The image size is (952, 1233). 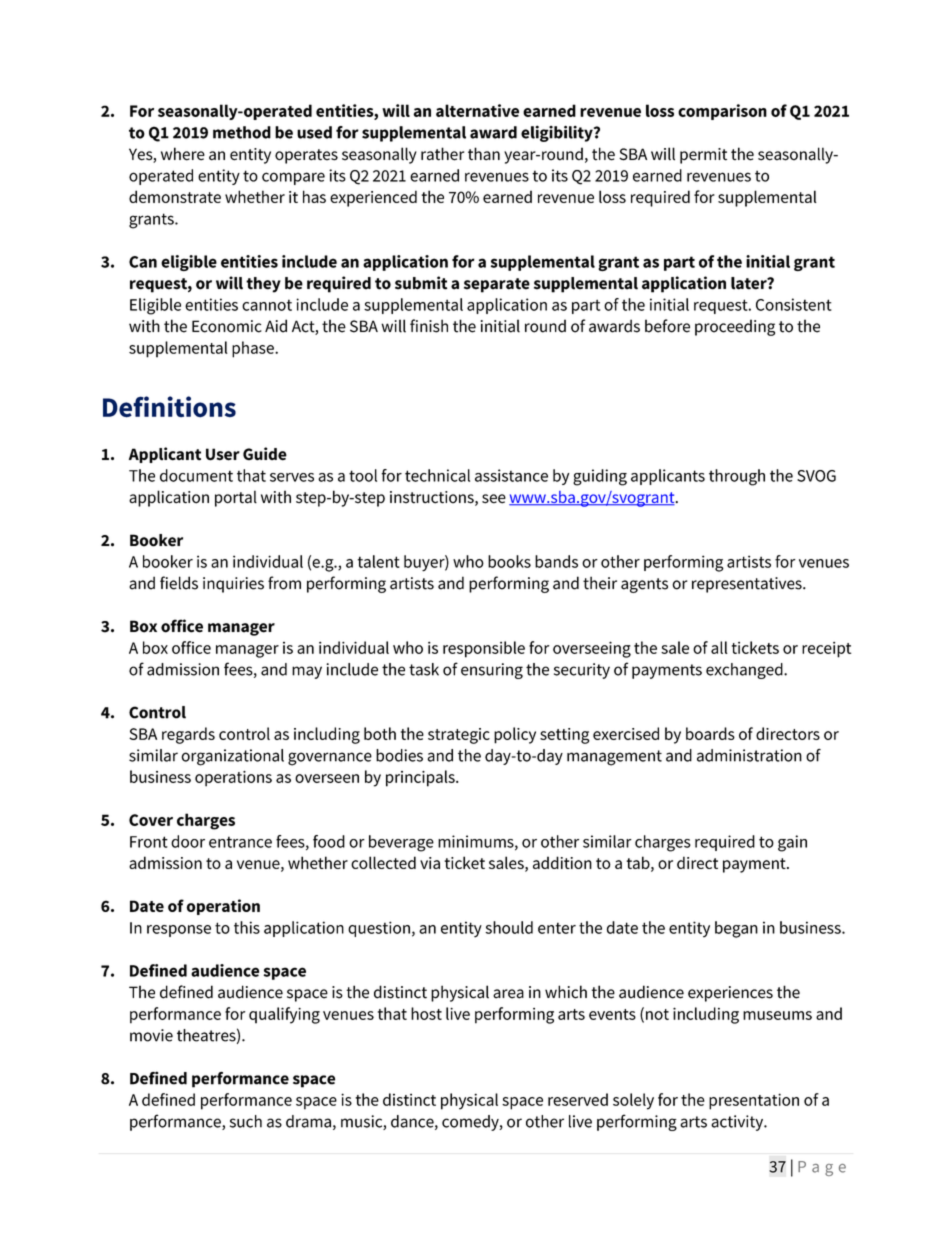 What do you see at coordinates (242, 132) in the screenshot?
I see `method` at bounding box center [242, 132].
